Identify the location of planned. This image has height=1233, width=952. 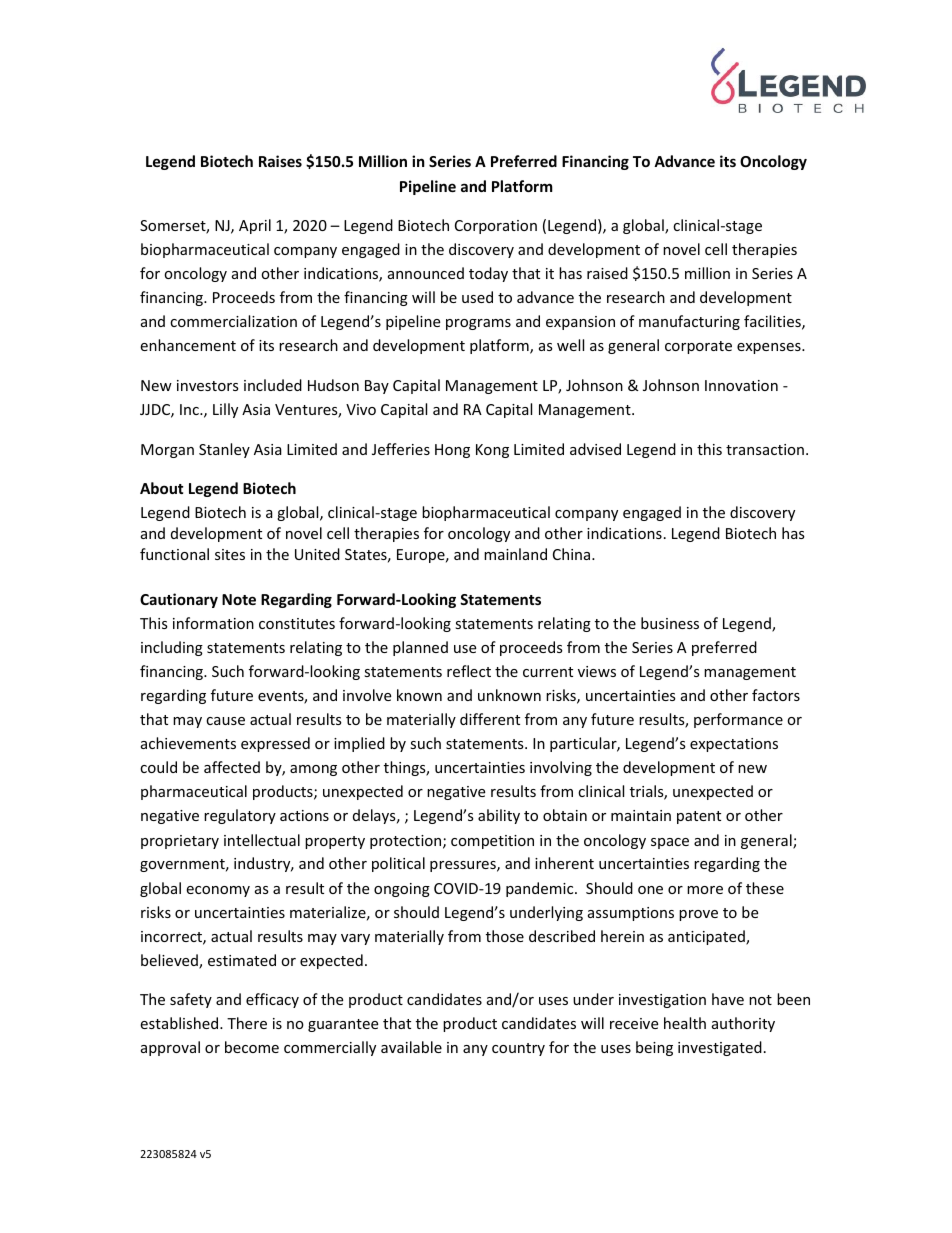
(420, 648).
